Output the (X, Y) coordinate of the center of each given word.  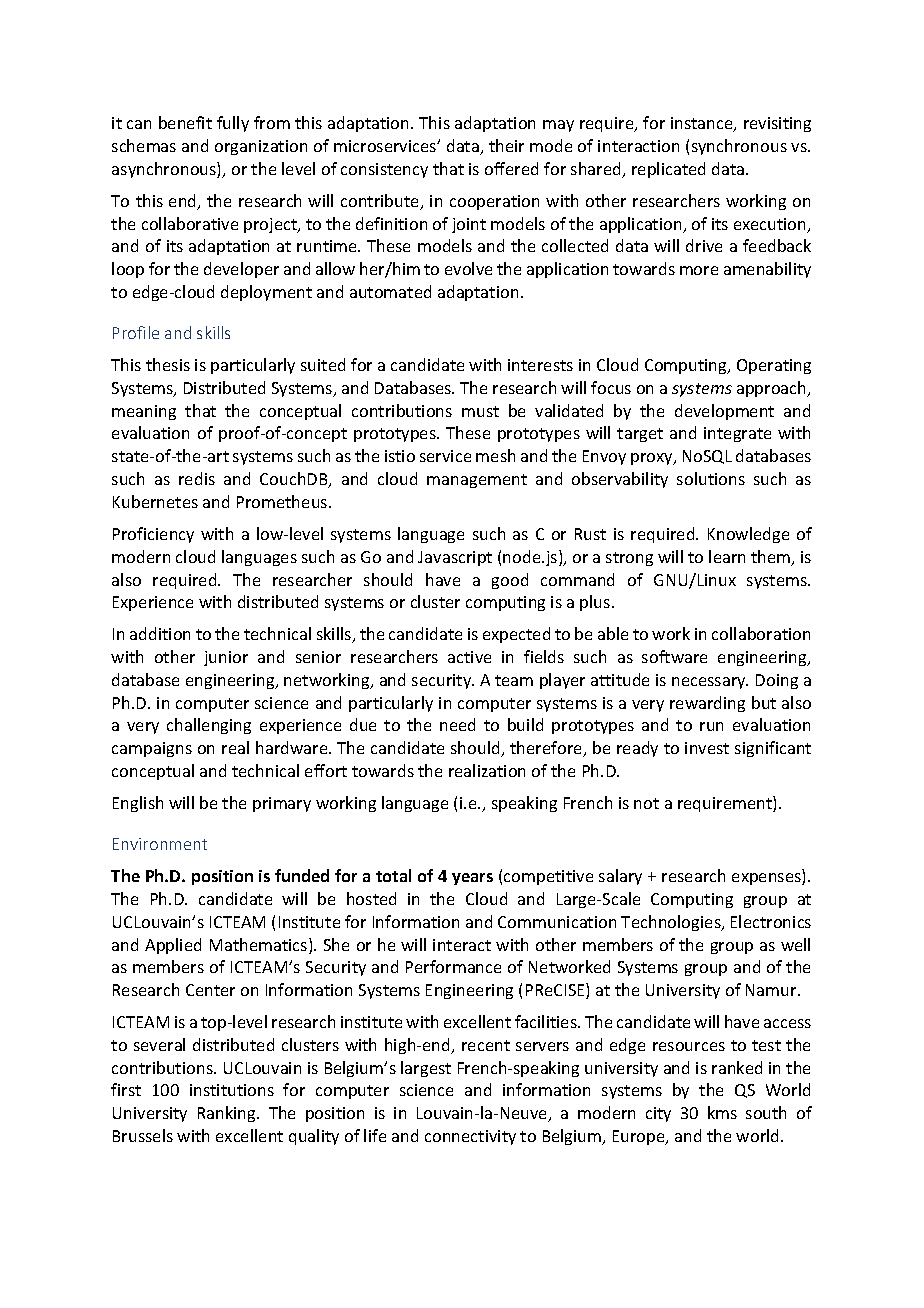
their (506, 145)
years (472, 879)
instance (703, 124)
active (469, 657)
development (724, 412)
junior (226, 658)
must (480, 411)
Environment (160, 844)
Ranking (228, 1114)
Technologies (672, 923)
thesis (168, 364)
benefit (185, 122)
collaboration (761, 633)
